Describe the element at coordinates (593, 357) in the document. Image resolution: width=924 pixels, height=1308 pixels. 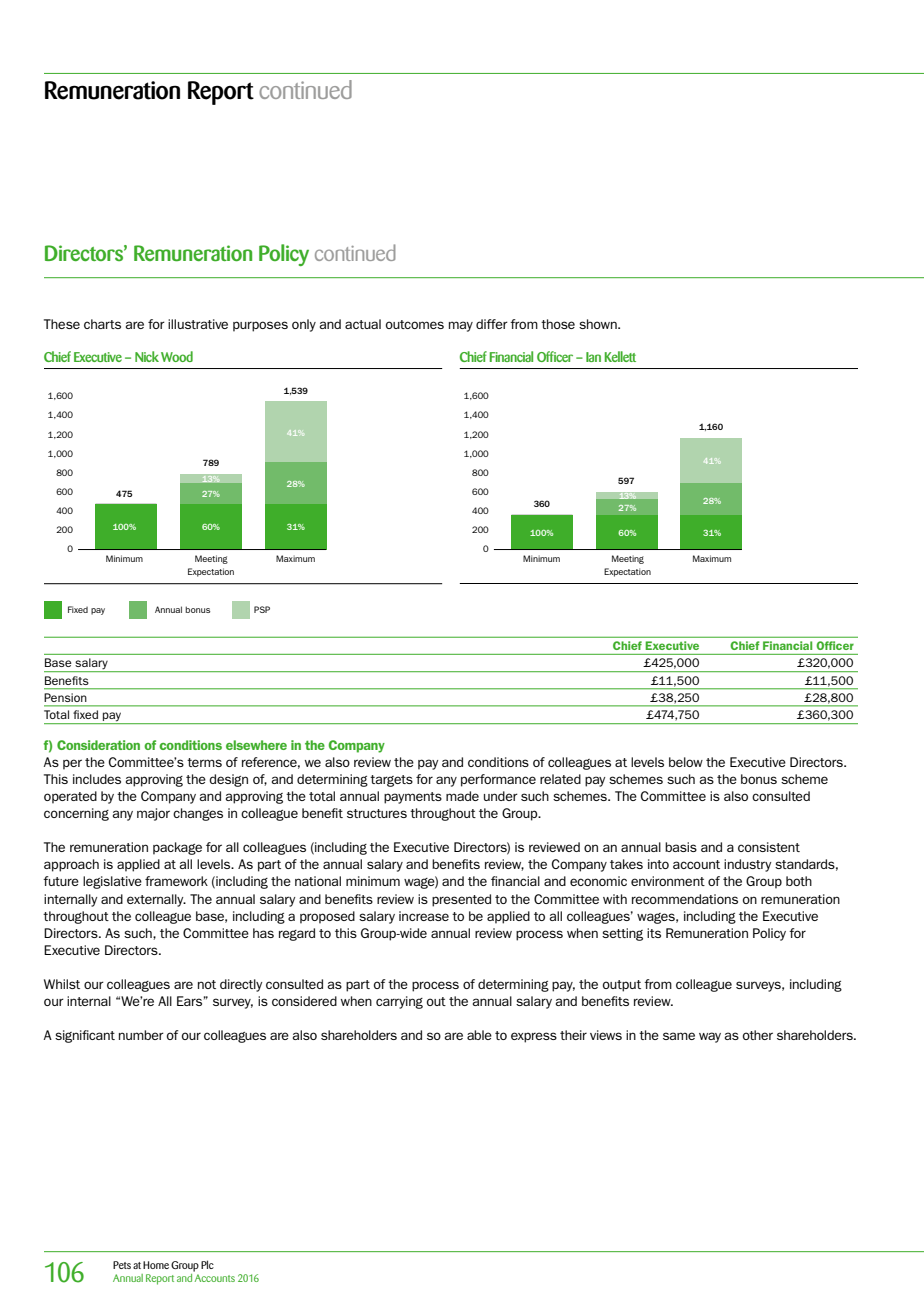
I see `Ian` at that location.
